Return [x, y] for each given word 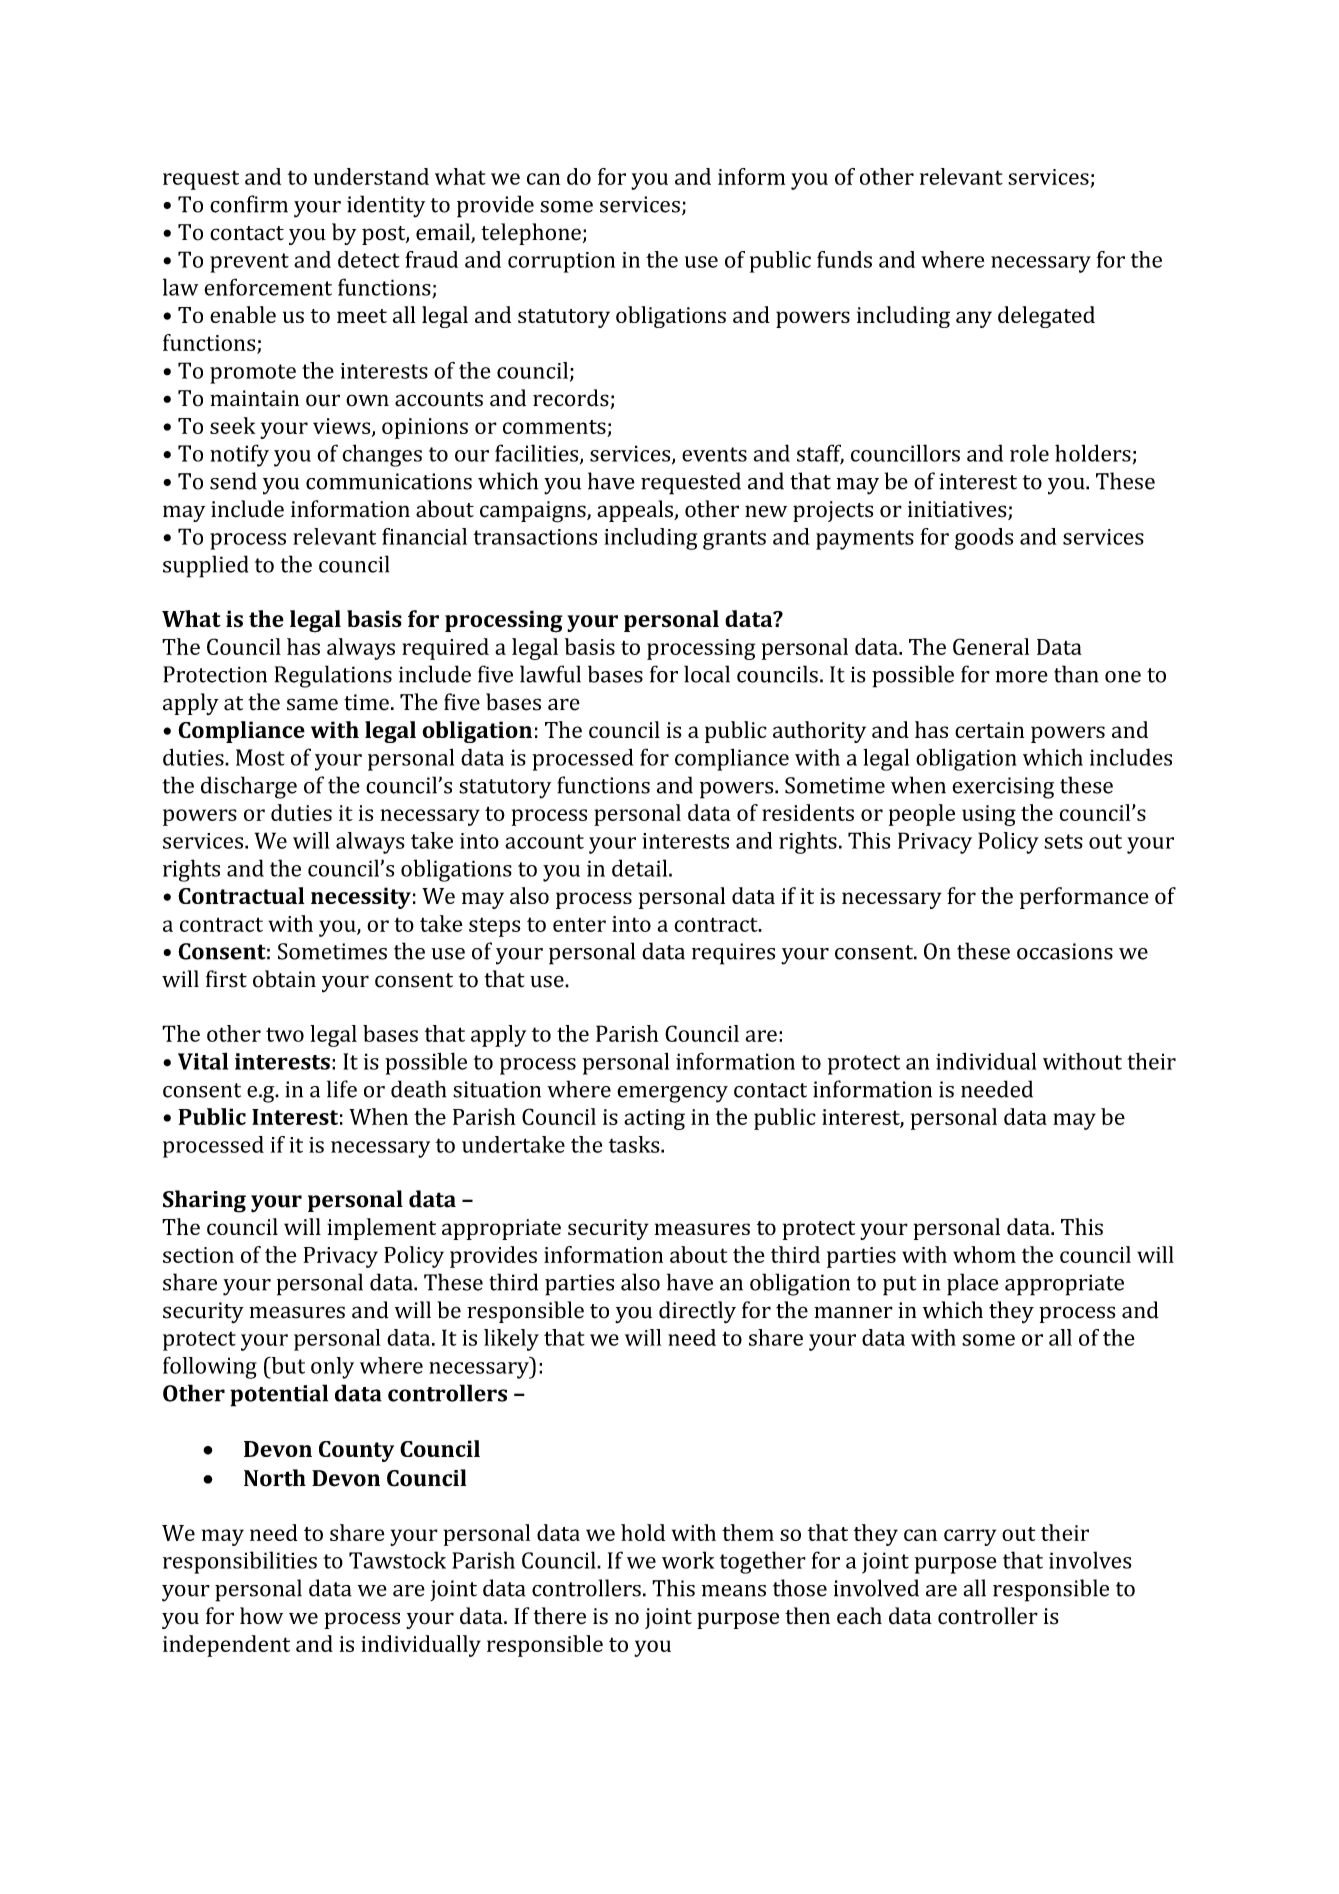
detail [641, 868]
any [974, 319]
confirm [249, 204]
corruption [561, 262]
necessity [361, 898]
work [688, 1560]
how [261, 1616]
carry [970, 1537]
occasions [1065, 951]
